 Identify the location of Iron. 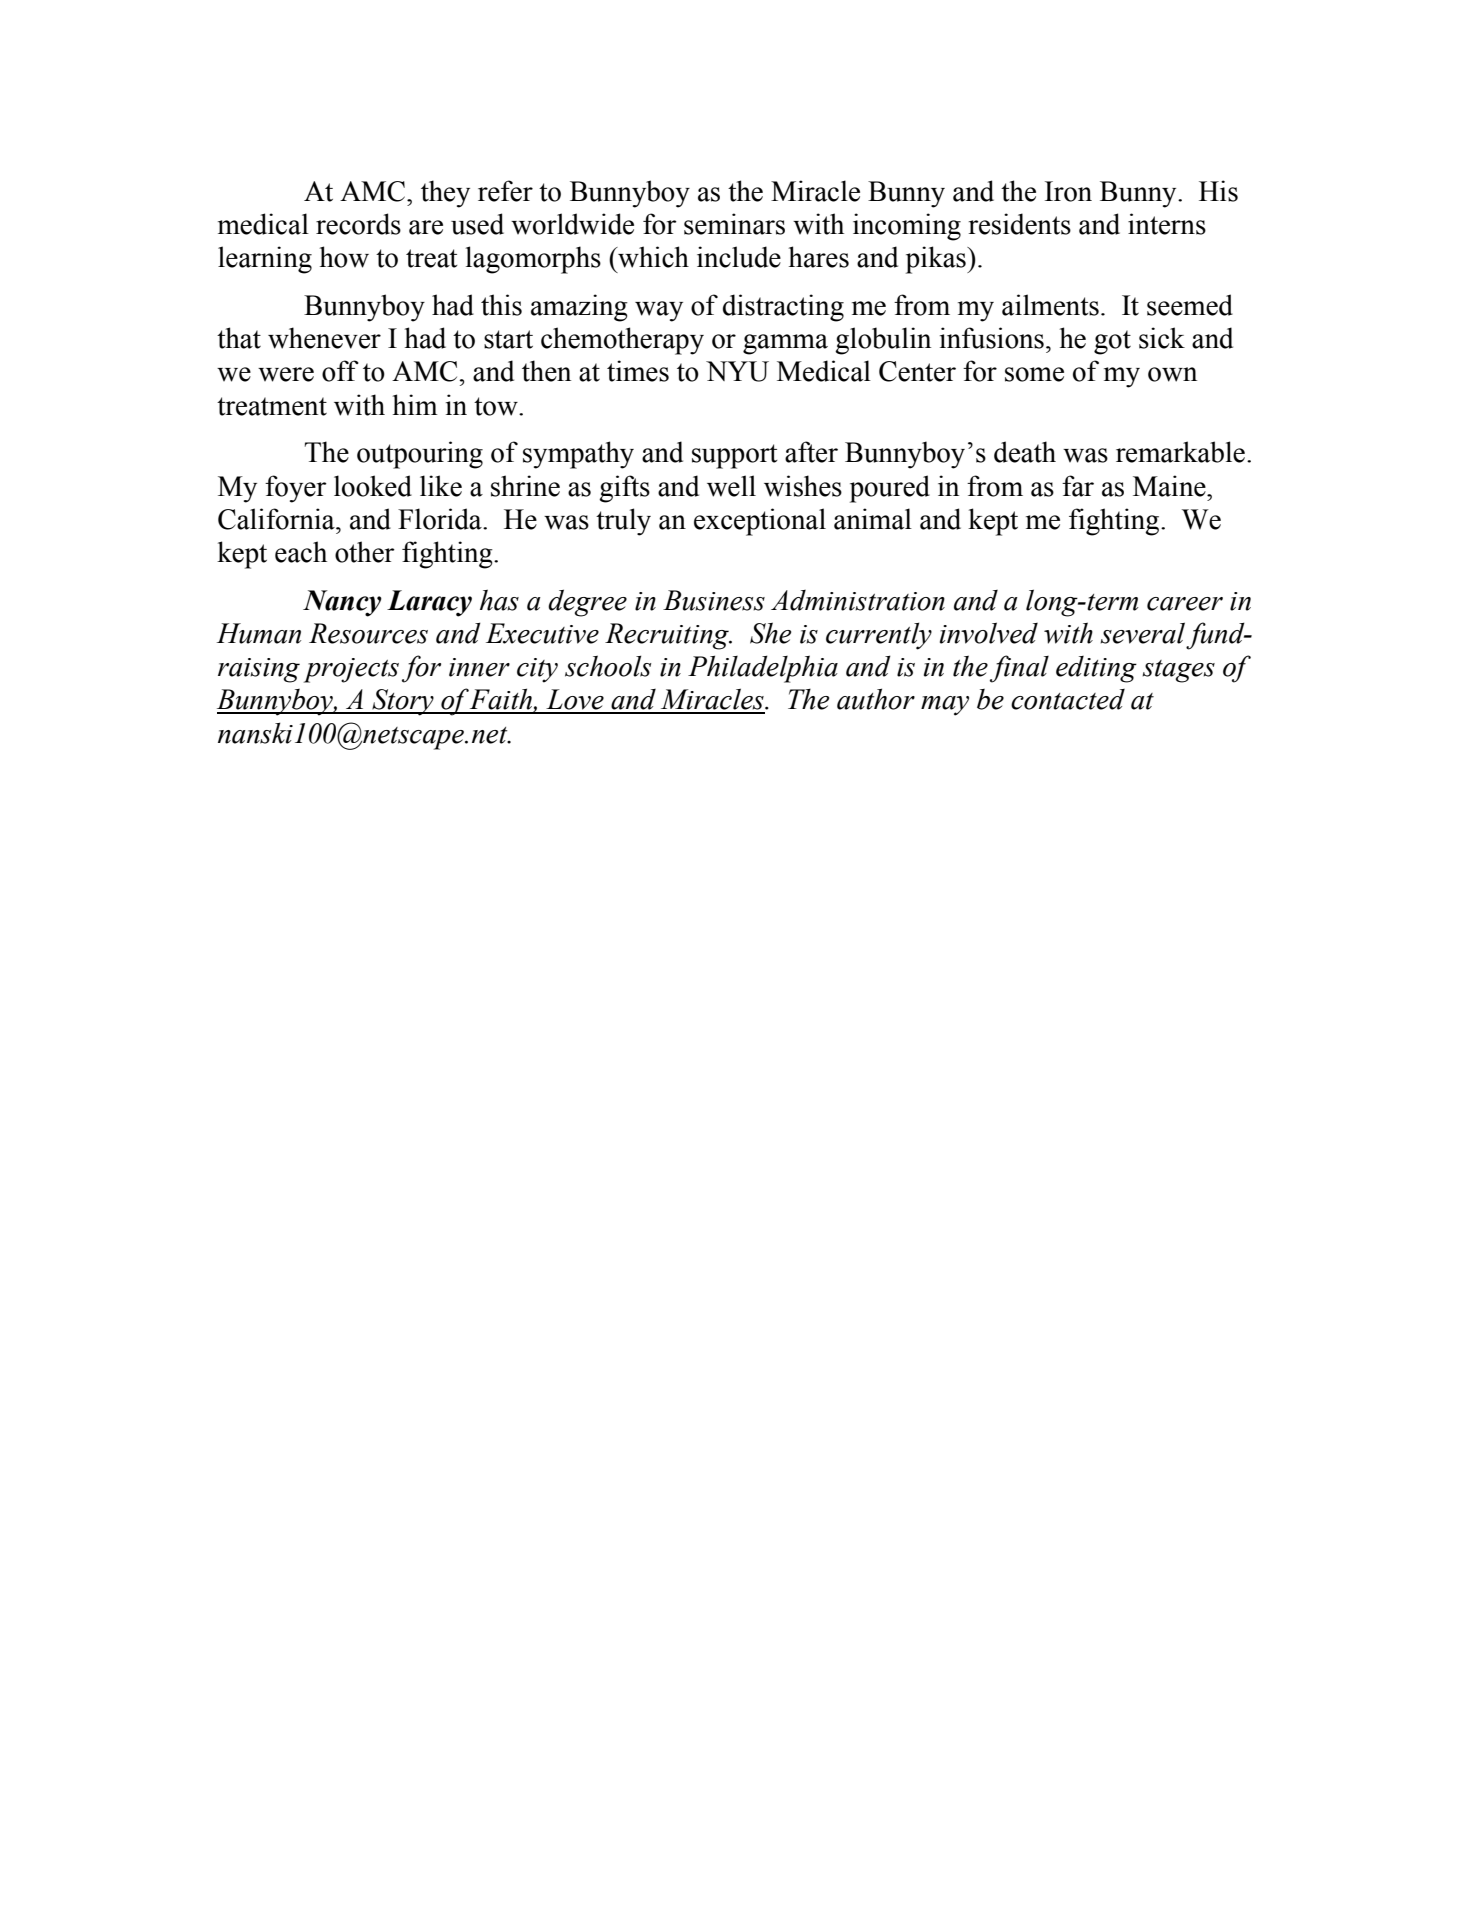
(1068, 191).
